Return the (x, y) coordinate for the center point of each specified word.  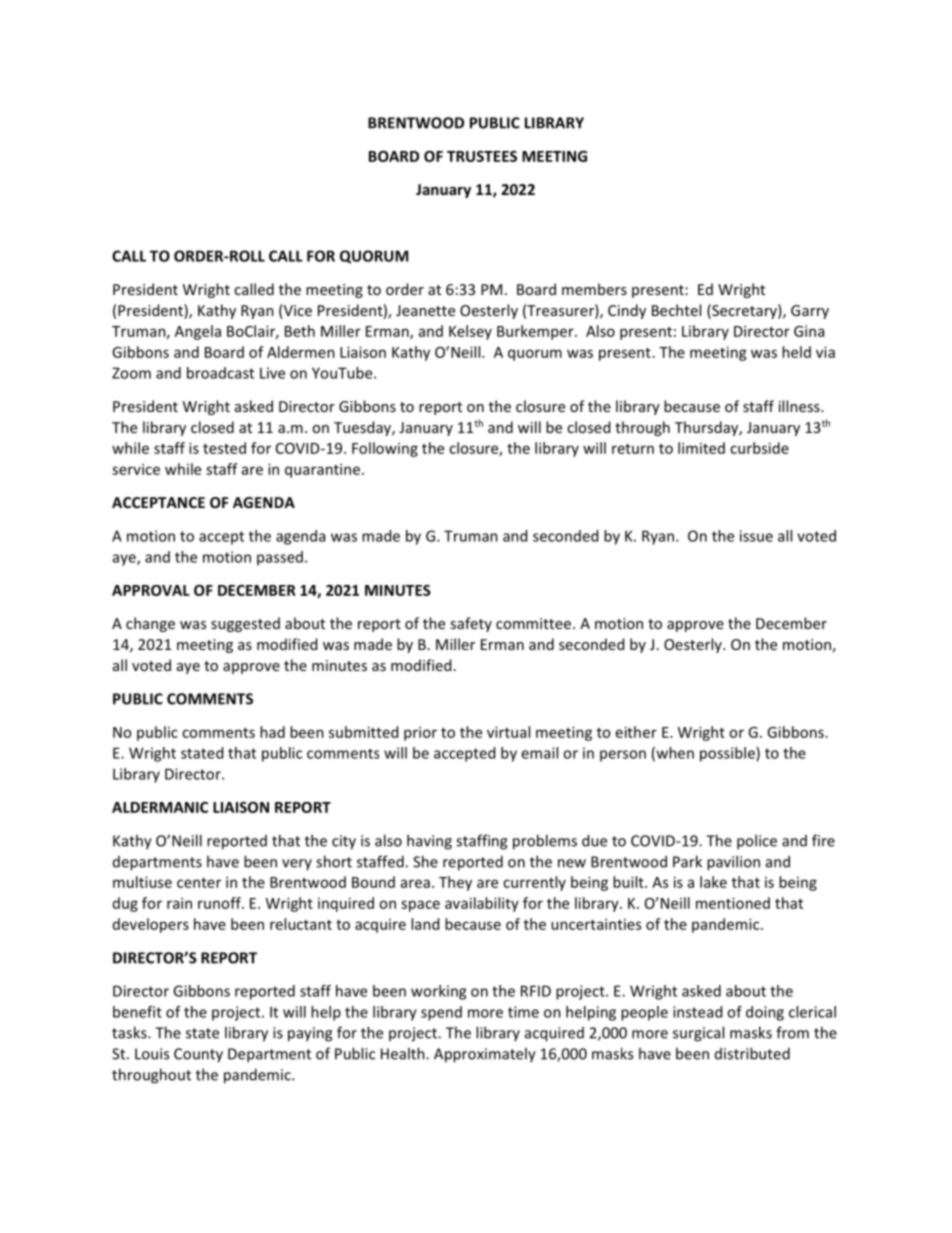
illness (800, 406)
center (199, 883)
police (757, 842)
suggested (245, 624)
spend (441, 1013)
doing (765, 1013)
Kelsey (470, 332)
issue (756, 536)
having (429, 842)
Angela (198, 332)
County (198, 1055)
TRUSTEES (482, 156)
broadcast (220, 373)
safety (471, 624)
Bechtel (676, 310)
